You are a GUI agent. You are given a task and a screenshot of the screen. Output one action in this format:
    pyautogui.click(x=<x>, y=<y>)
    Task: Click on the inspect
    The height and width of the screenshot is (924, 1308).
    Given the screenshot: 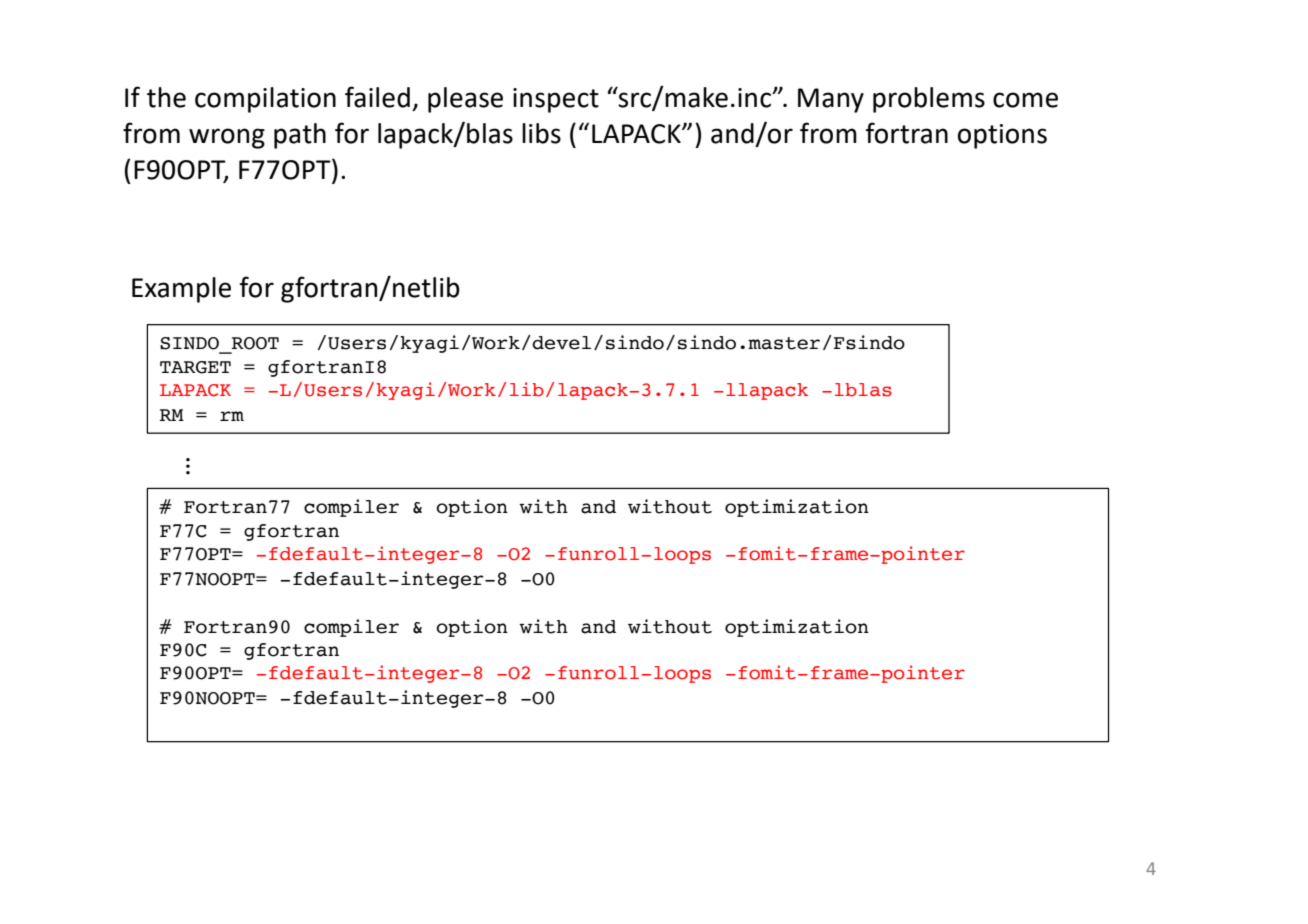 What is the action you would take?
    pyautogui.click(x=556, y=100)
